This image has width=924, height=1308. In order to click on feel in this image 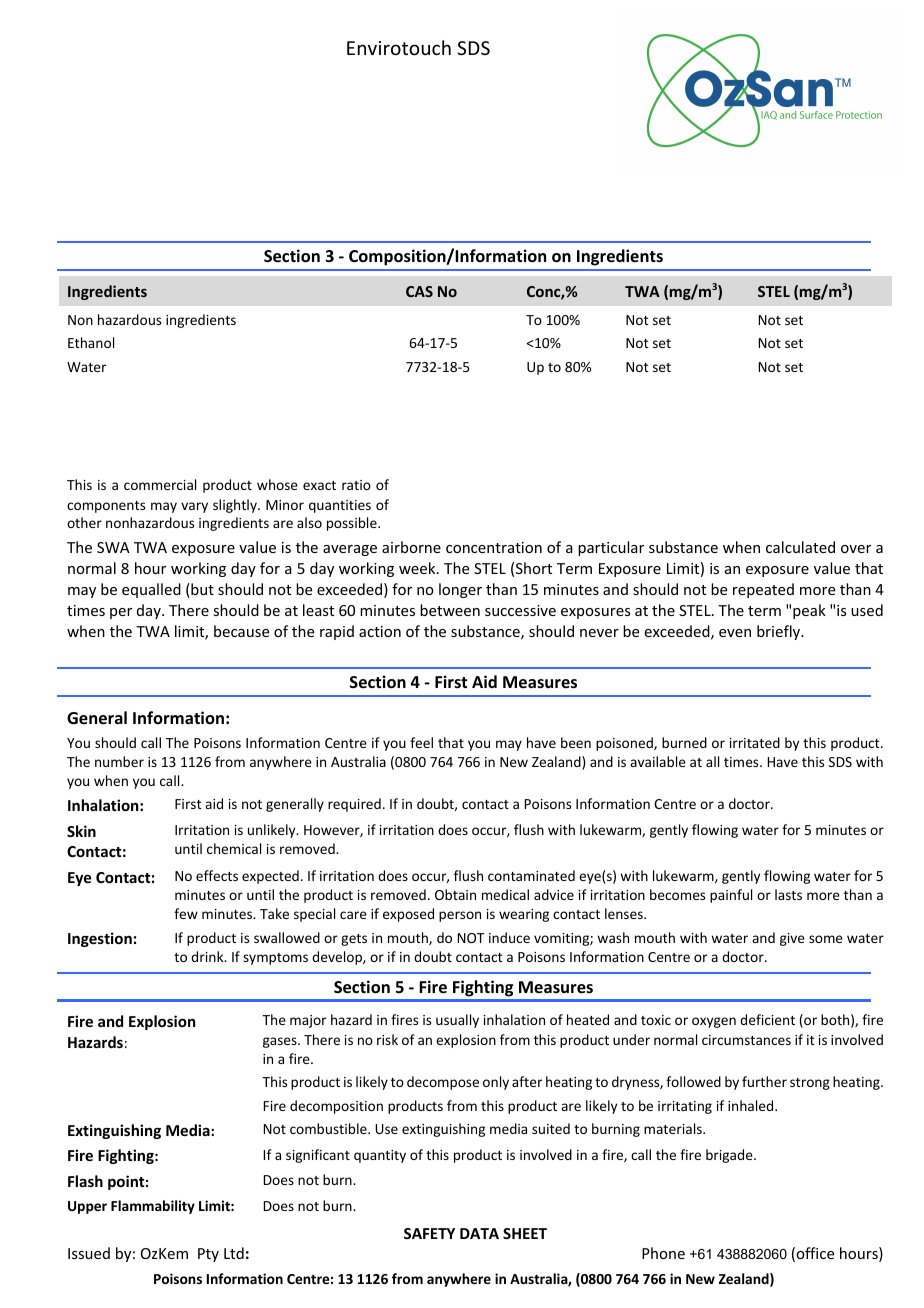, I will do `click(421, 742)`.
